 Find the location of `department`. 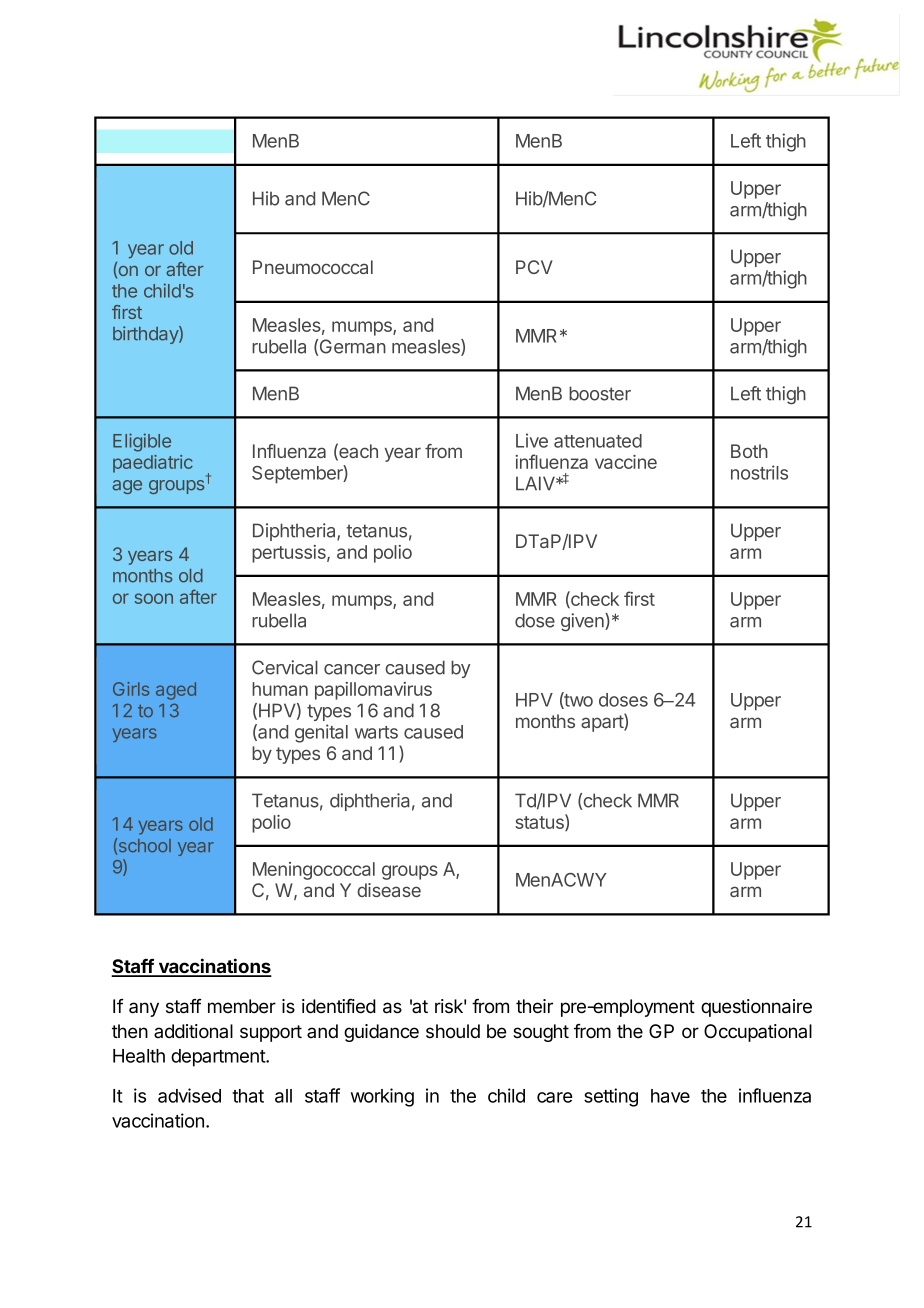

department is located at coordinates (219, 1058).
